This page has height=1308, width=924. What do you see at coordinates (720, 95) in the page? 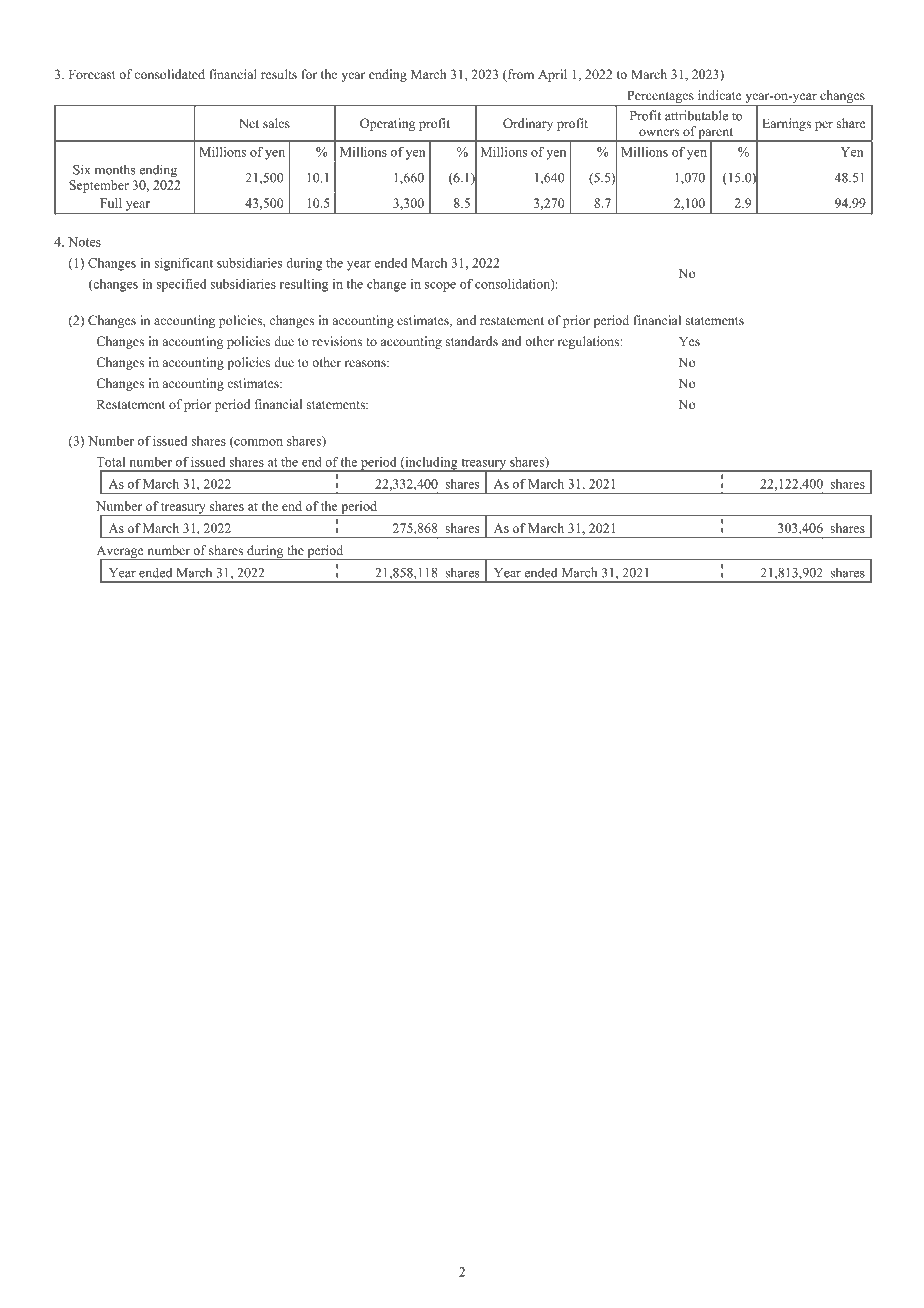
I see `indicate` at bounding box center [720, 95].
